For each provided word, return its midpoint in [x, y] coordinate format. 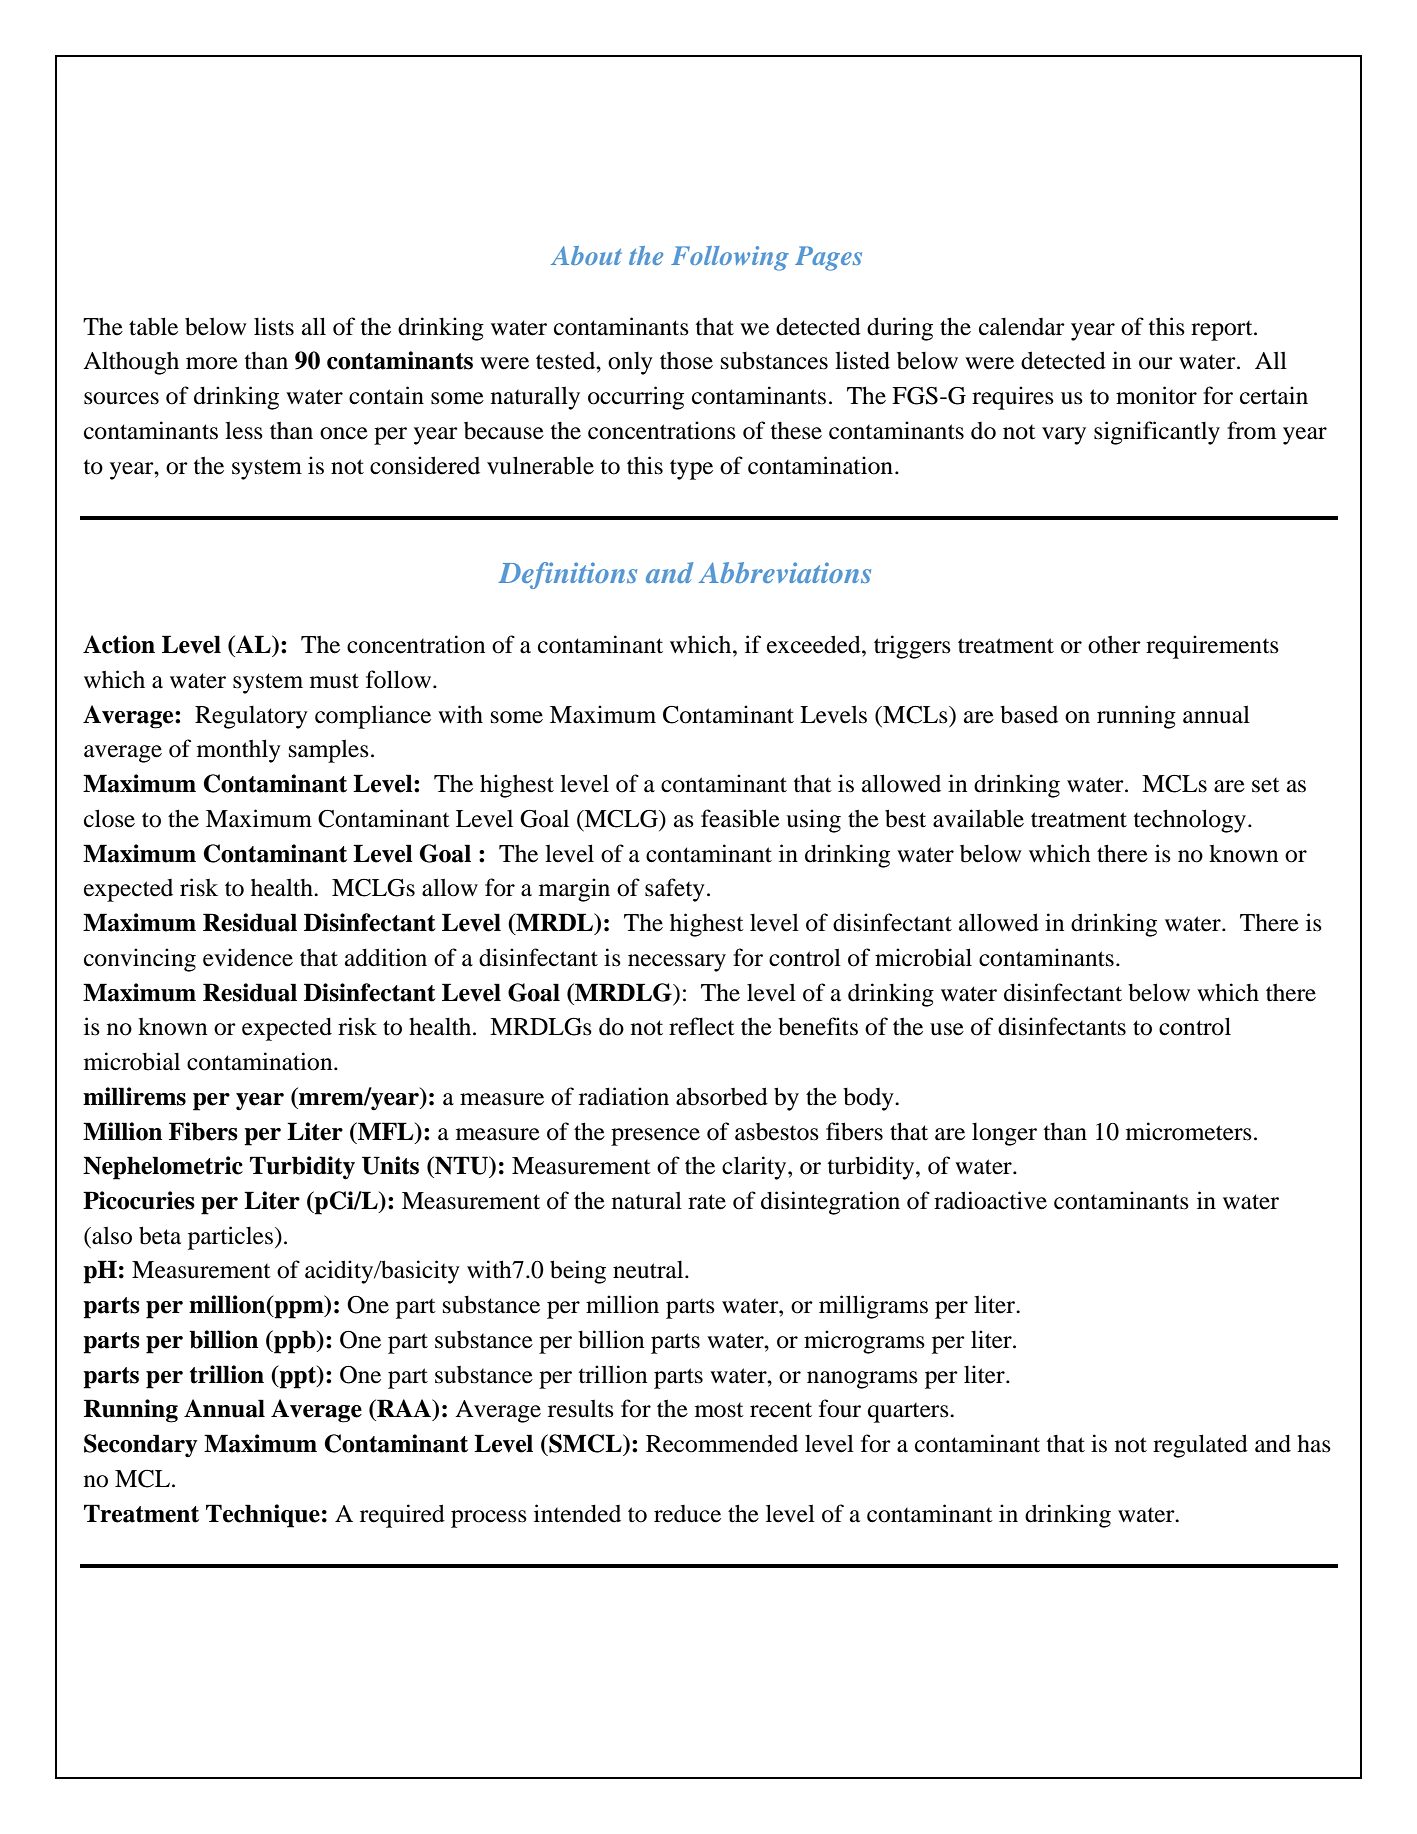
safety [675, 890]
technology [1190, 821]
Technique [263, 1516]
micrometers [1189, 1131]
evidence [248, 957]
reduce [687, 1514]
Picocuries [139, 1200]
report [1223, 331]
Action [119, 644]
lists [274, 326]
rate [707, 1202]
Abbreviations [785, 572]
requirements [1212, 647]
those [686, 360]
